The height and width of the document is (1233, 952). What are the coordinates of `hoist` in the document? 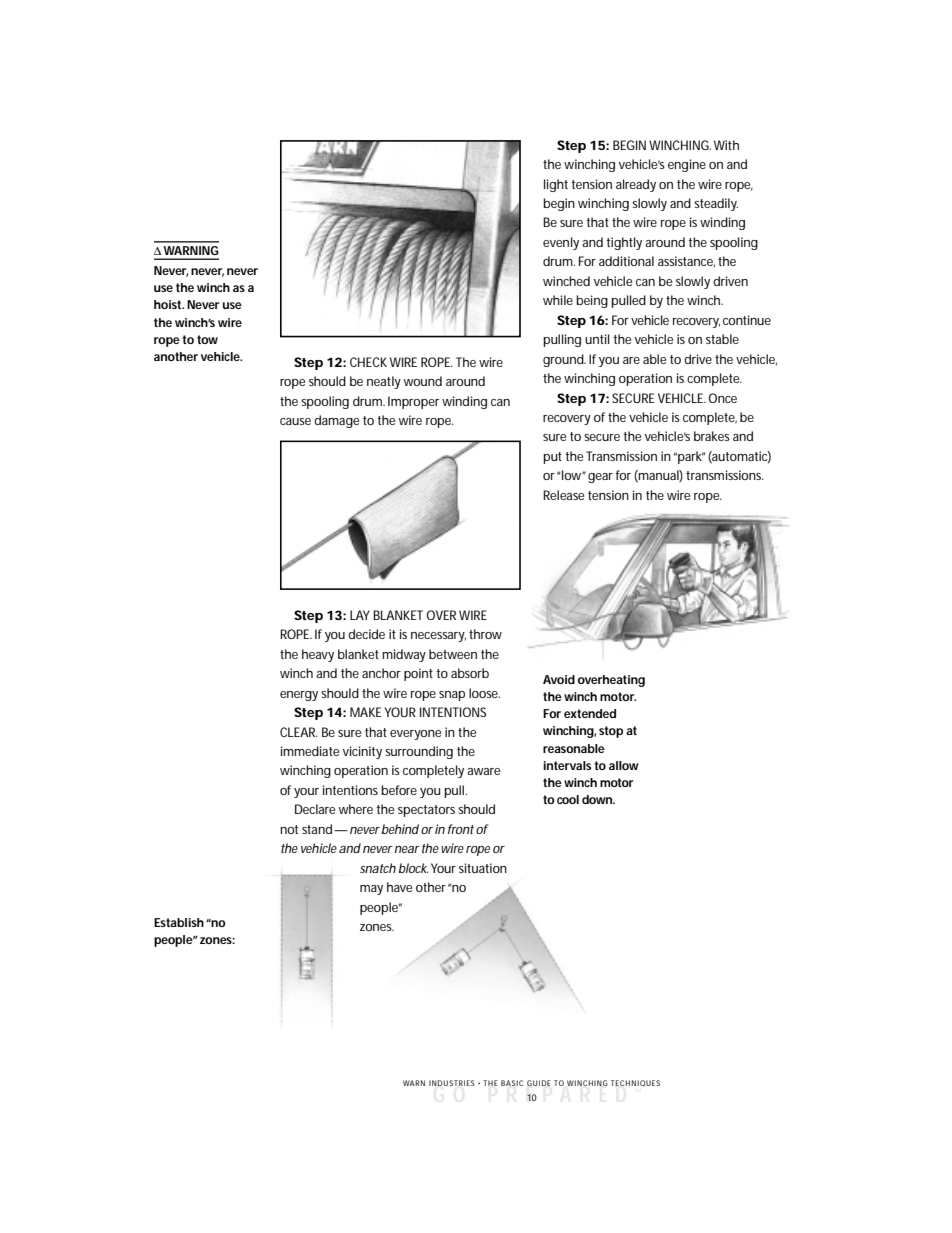 It's located at (169, 304).
